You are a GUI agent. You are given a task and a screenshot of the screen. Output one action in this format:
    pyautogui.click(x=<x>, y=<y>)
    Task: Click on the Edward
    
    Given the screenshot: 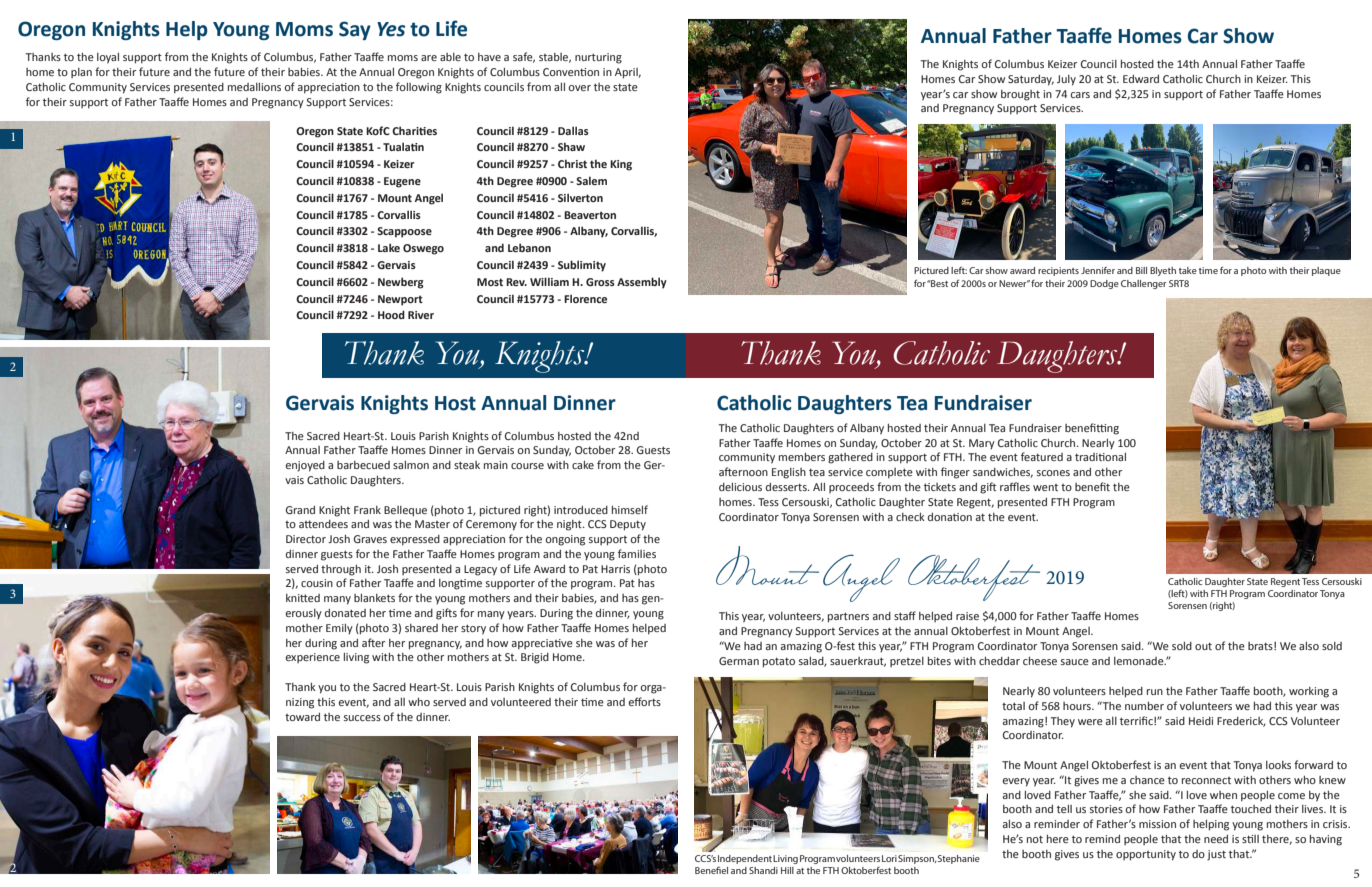 What is the action you would take?
    pyautogui.click(x=1141, y=79)
